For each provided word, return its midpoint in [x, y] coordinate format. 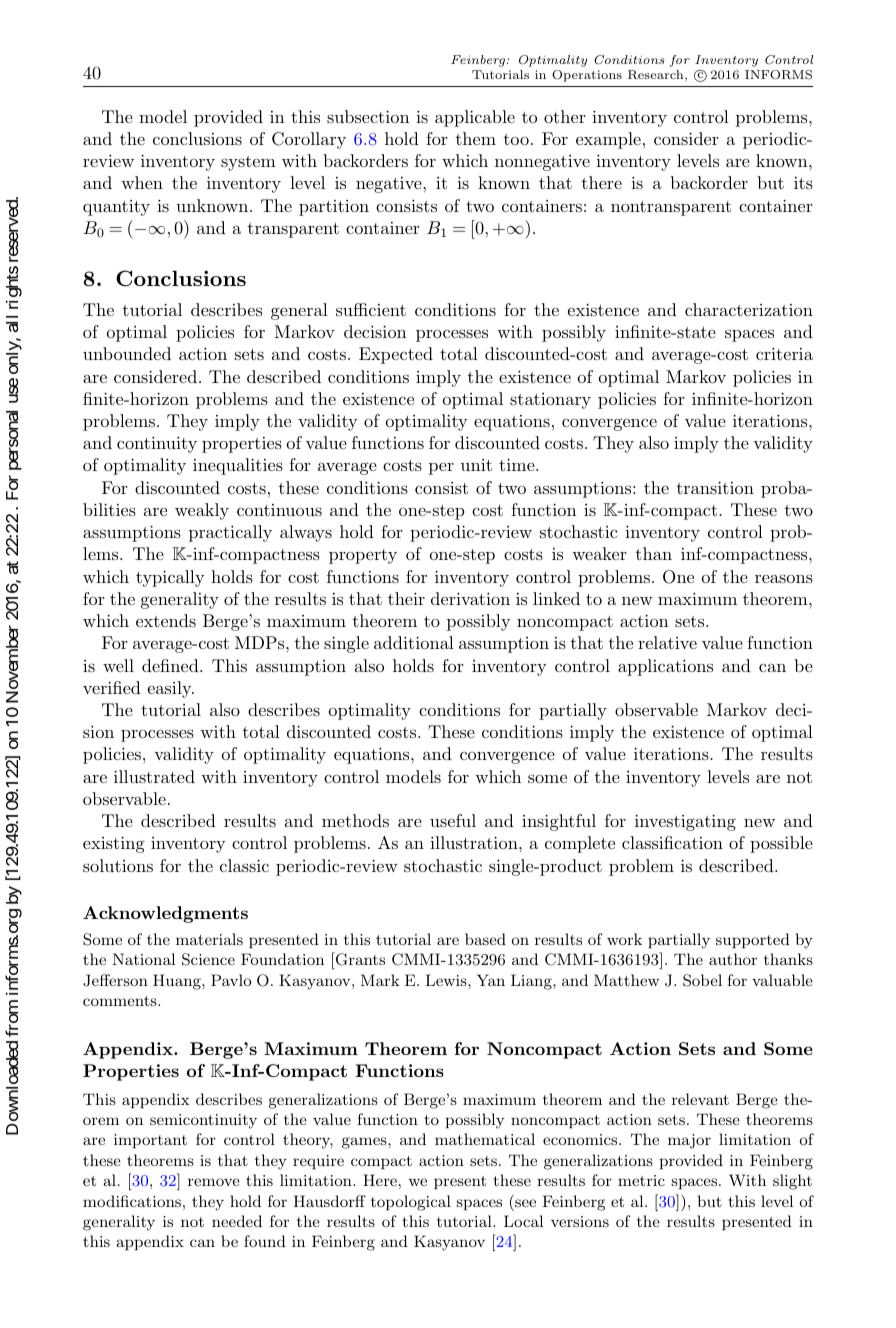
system [248, 163]
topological [411, 1203]
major [689, 1141]
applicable [475, 118]
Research [657, 75]
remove [214, 1182]
